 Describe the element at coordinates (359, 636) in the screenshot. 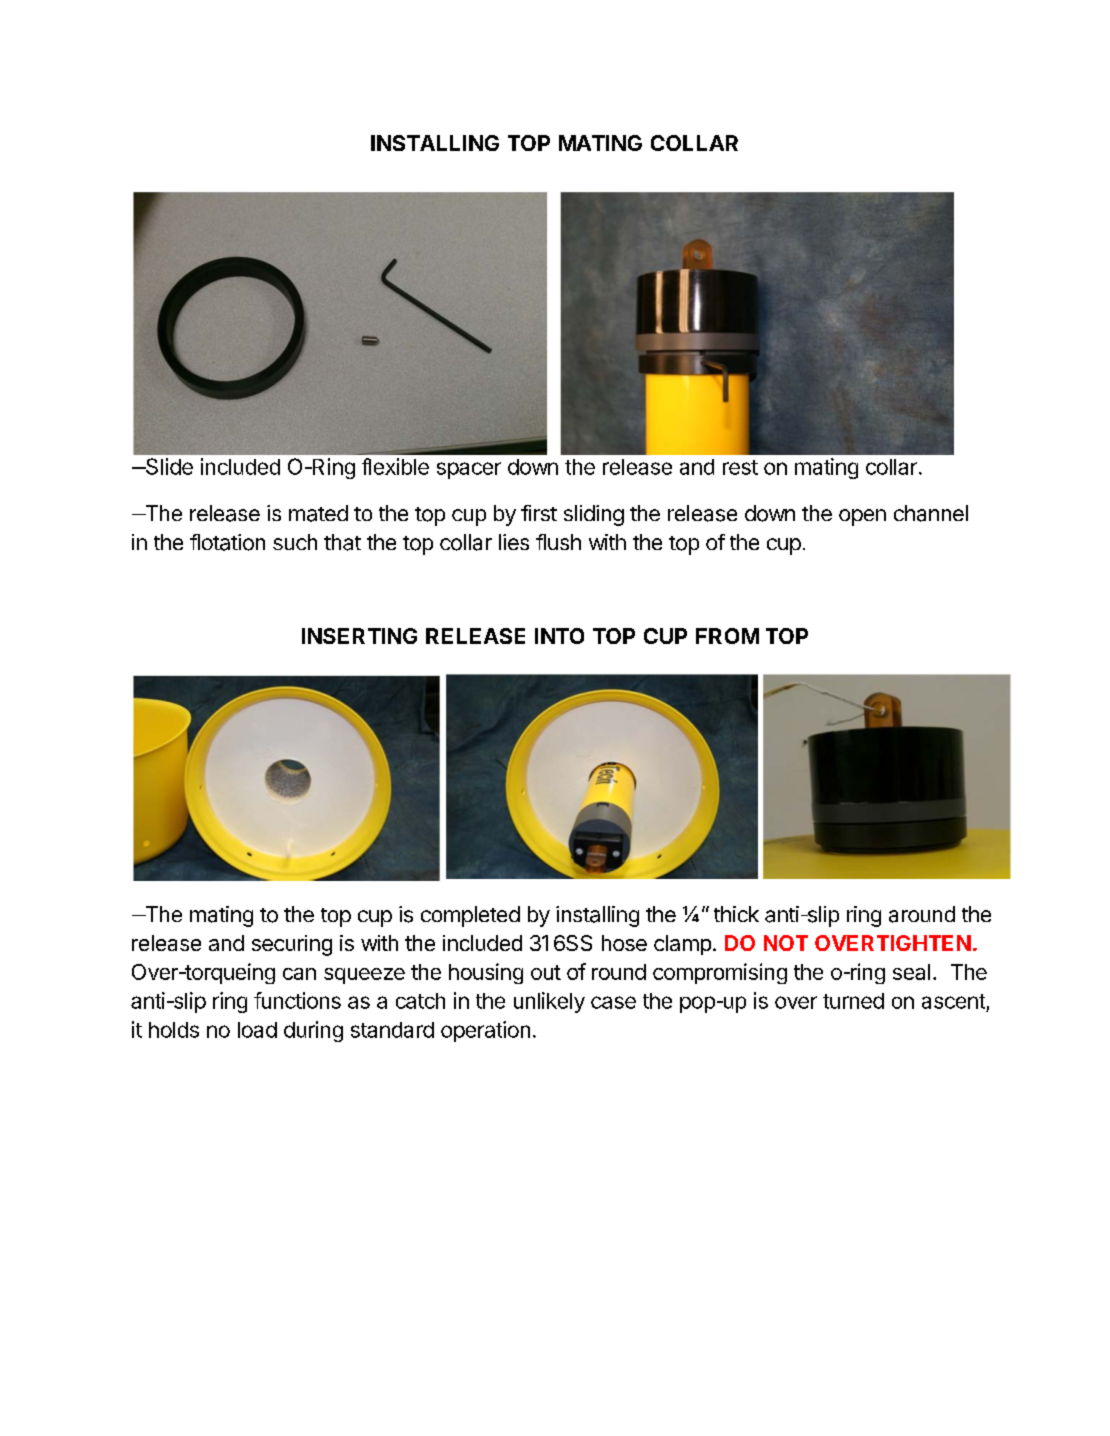

I see `INSERTING` at that location.
